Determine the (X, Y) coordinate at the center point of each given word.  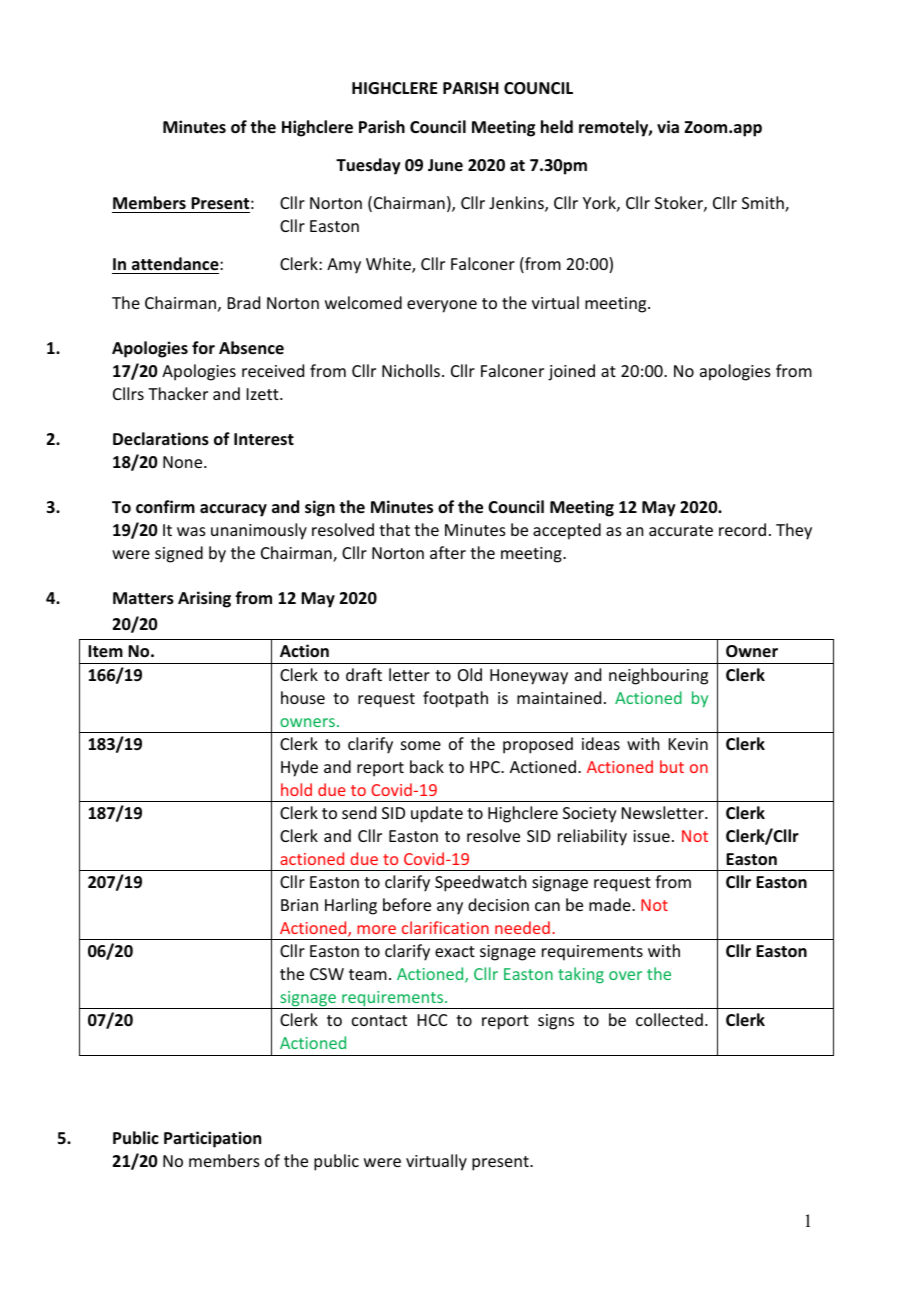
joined (571, 372)
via (668, 126)
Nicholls (411, 370)
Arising (204, 599)
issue (651, 836)
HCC (432, 1020)
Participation (212, 1139)
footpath (455, 699)
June (445, 165)
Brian (299, 905)
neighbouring (658, 676)
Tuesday (368, 166)
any (450, 908)
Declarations (161, 439)
